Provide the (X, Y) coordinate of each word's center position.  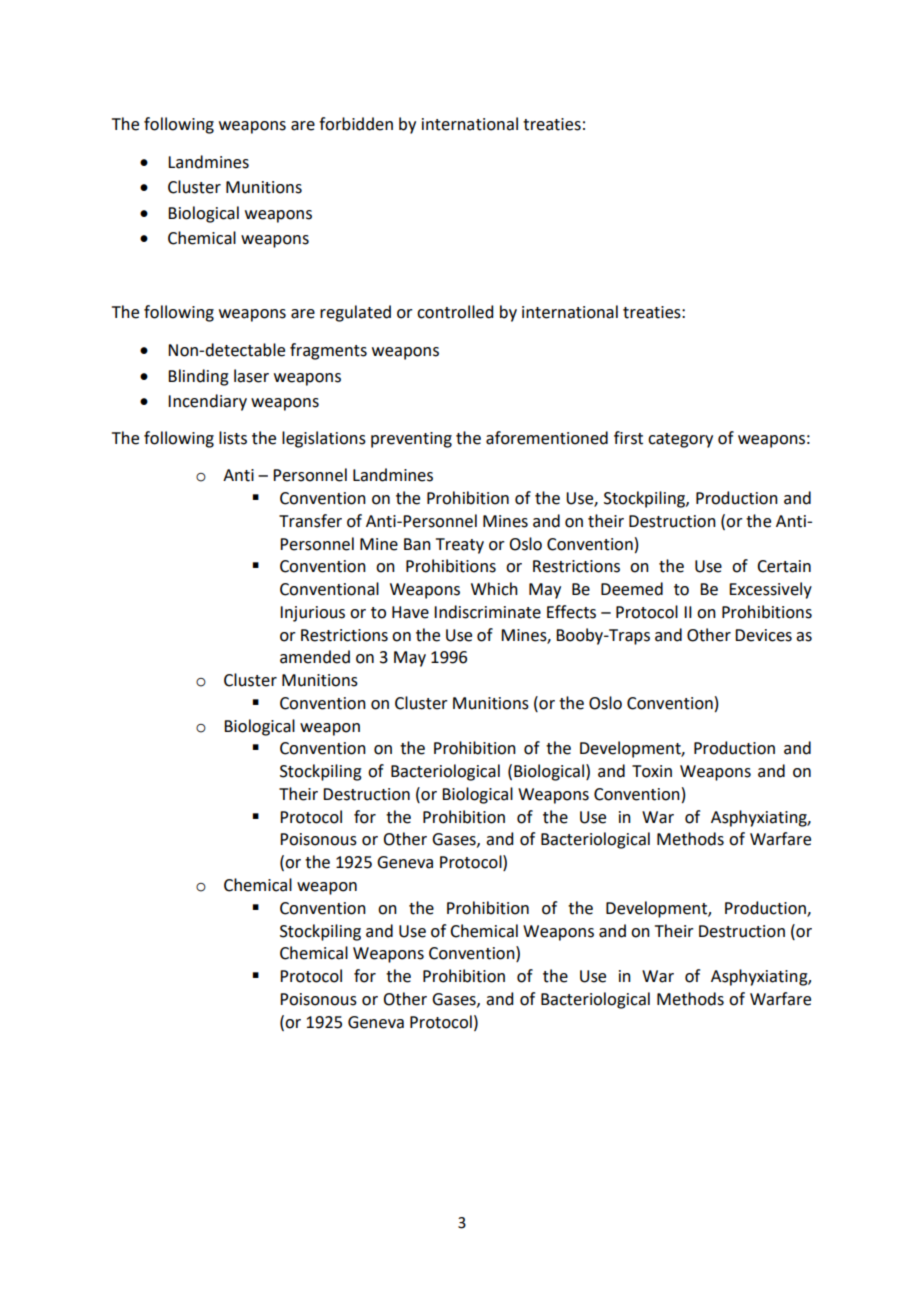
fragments (328, 351)
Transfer (310, 521)
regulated (355, 313)
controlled (455, 312)
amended (315, 657)
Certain (784, 566)
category (680, 440)
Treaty (460, 546)
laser (251, 376)
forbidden (356, 124)
